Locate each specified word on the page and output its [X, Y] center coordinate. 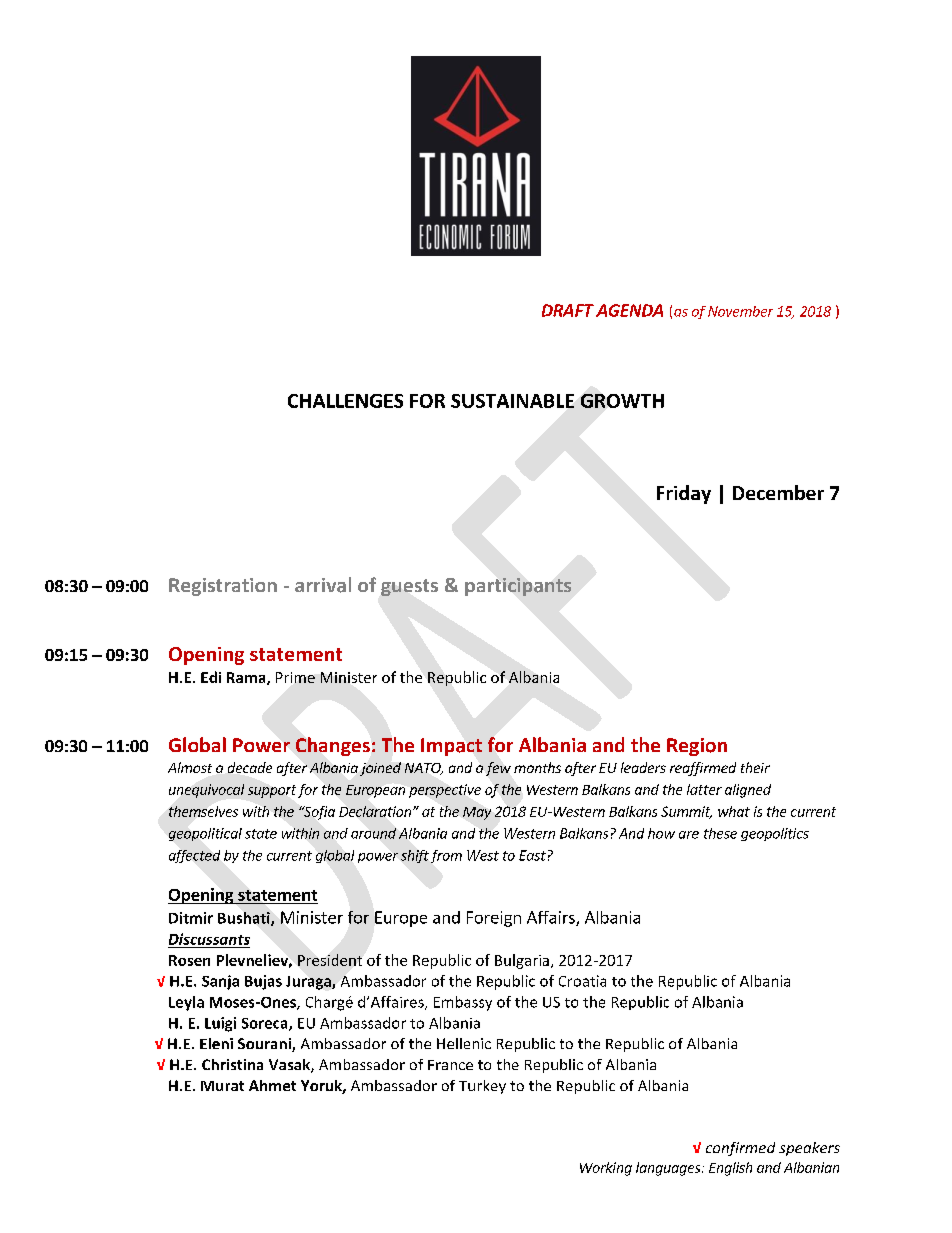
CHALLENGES [345, 401]
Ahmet [272, 1085]
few [498, 769]
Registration [223, 587]
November [740, 311]
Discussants [209, 939]
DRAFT [568, 310]
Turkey [482, 1087]
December [778, 492]
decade [250, 767]
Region [697, 747]
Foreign [494, 919]
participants [518, 587]
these [720, 833]
